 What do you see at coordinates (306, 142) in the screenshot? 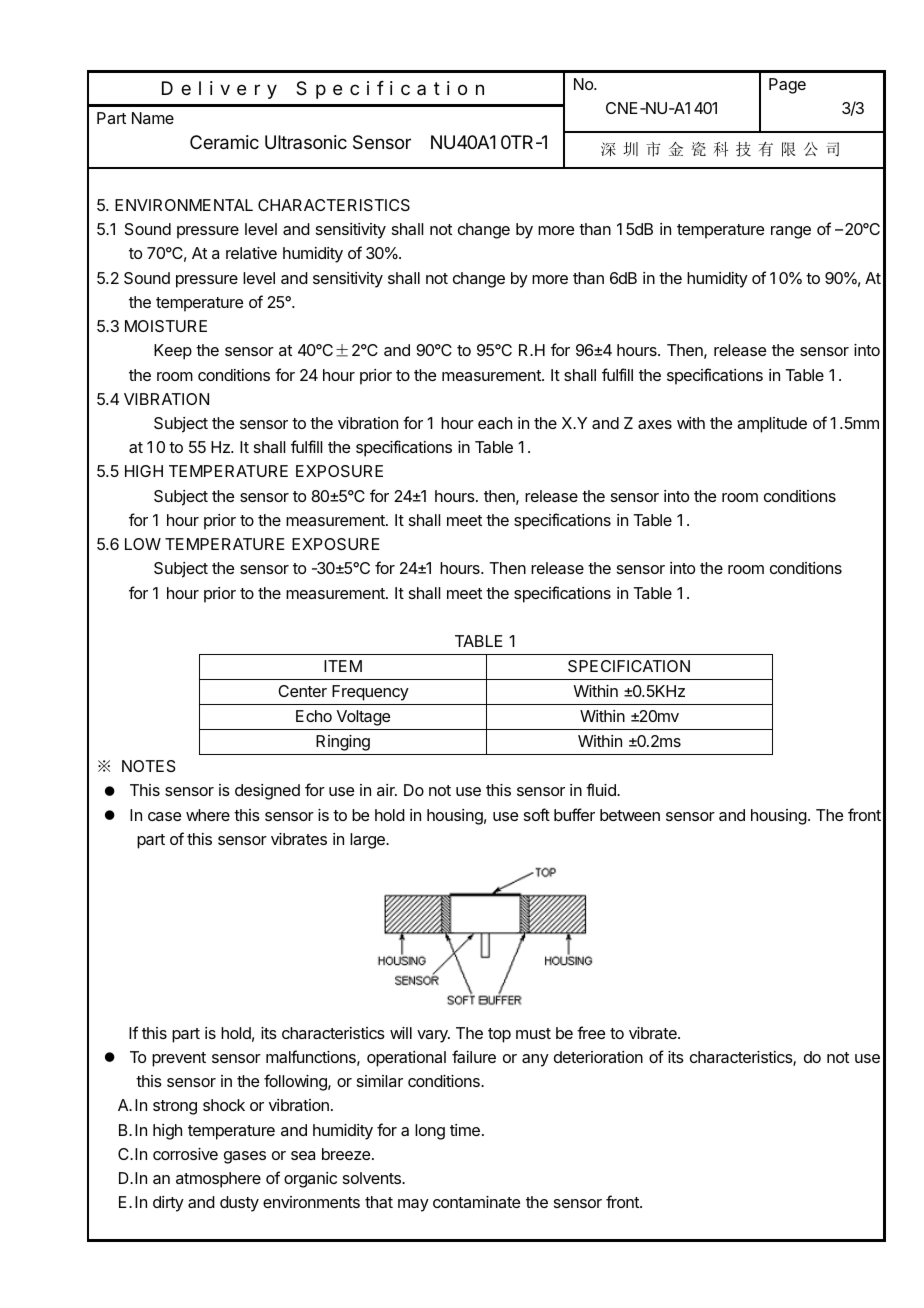
I see `Ultrasonic` at bounding box center [306, 142].
